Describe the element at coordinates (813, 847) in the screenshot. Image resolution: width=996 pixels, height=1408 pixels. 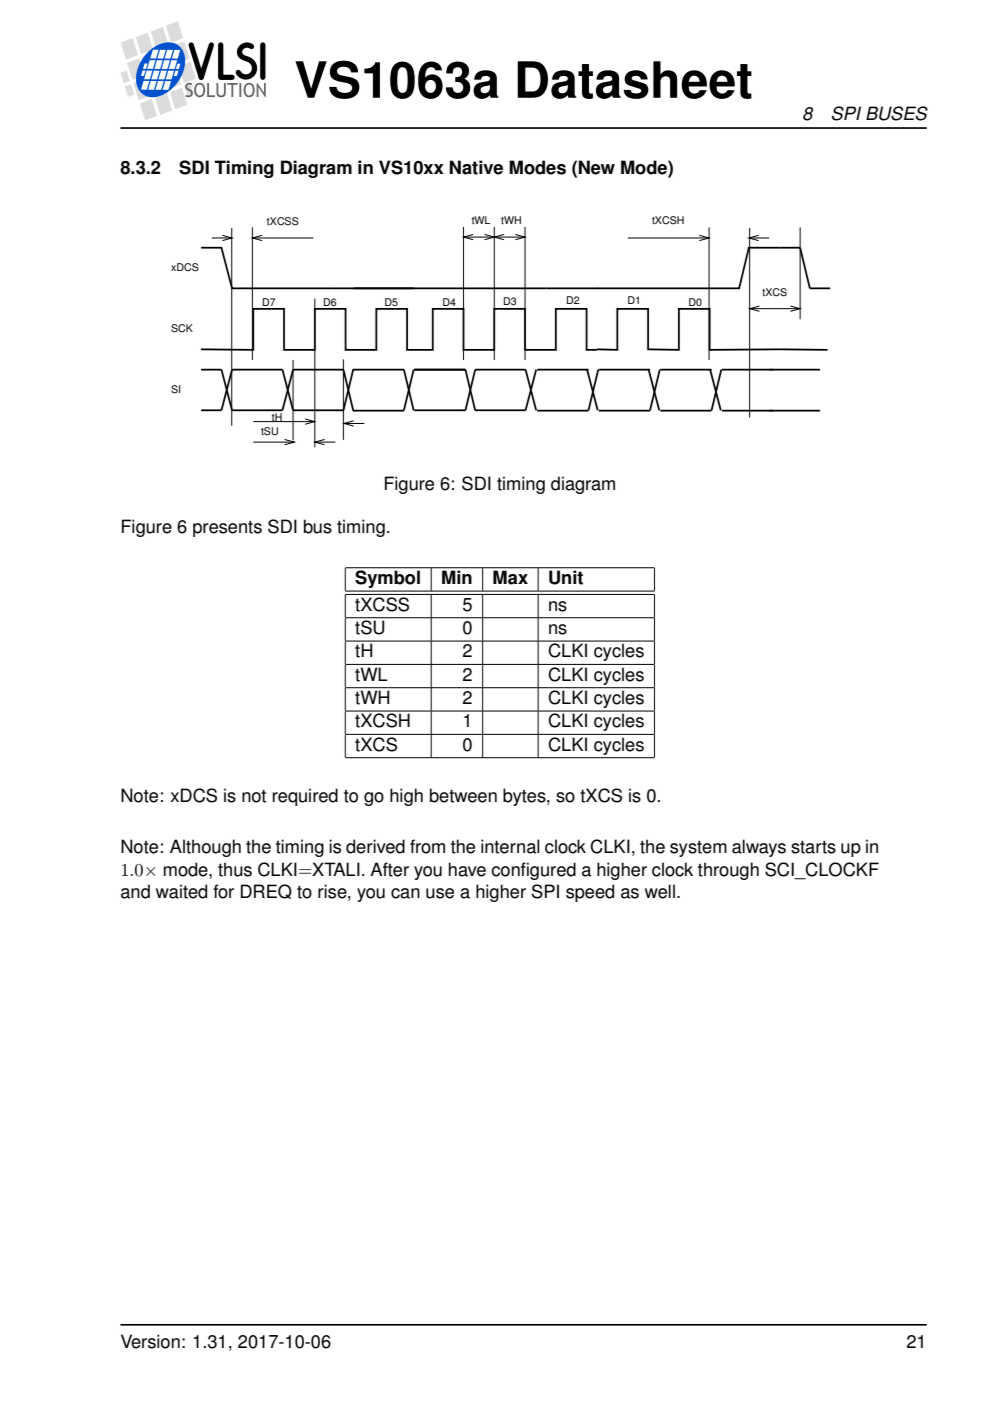
I see `starts` at that location.
